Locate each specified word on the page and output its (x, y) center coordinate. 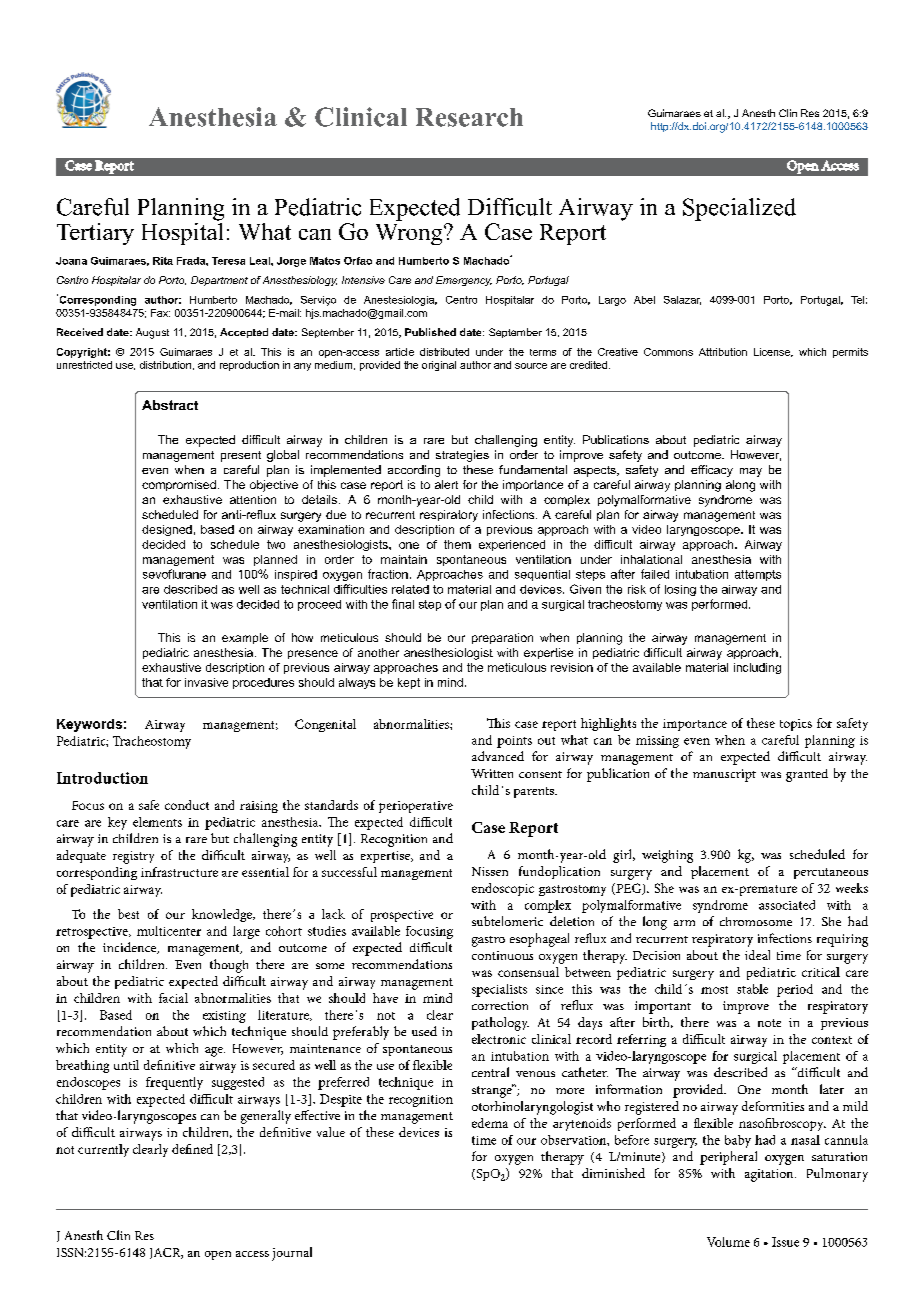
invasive (206, 682)
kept (409, 683)
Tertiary (95, 234)
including (757, 668)
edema (490, 1123)
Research (469, 117)
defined (192, 1149)
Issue (785, 1242)
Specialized (739, 209)
